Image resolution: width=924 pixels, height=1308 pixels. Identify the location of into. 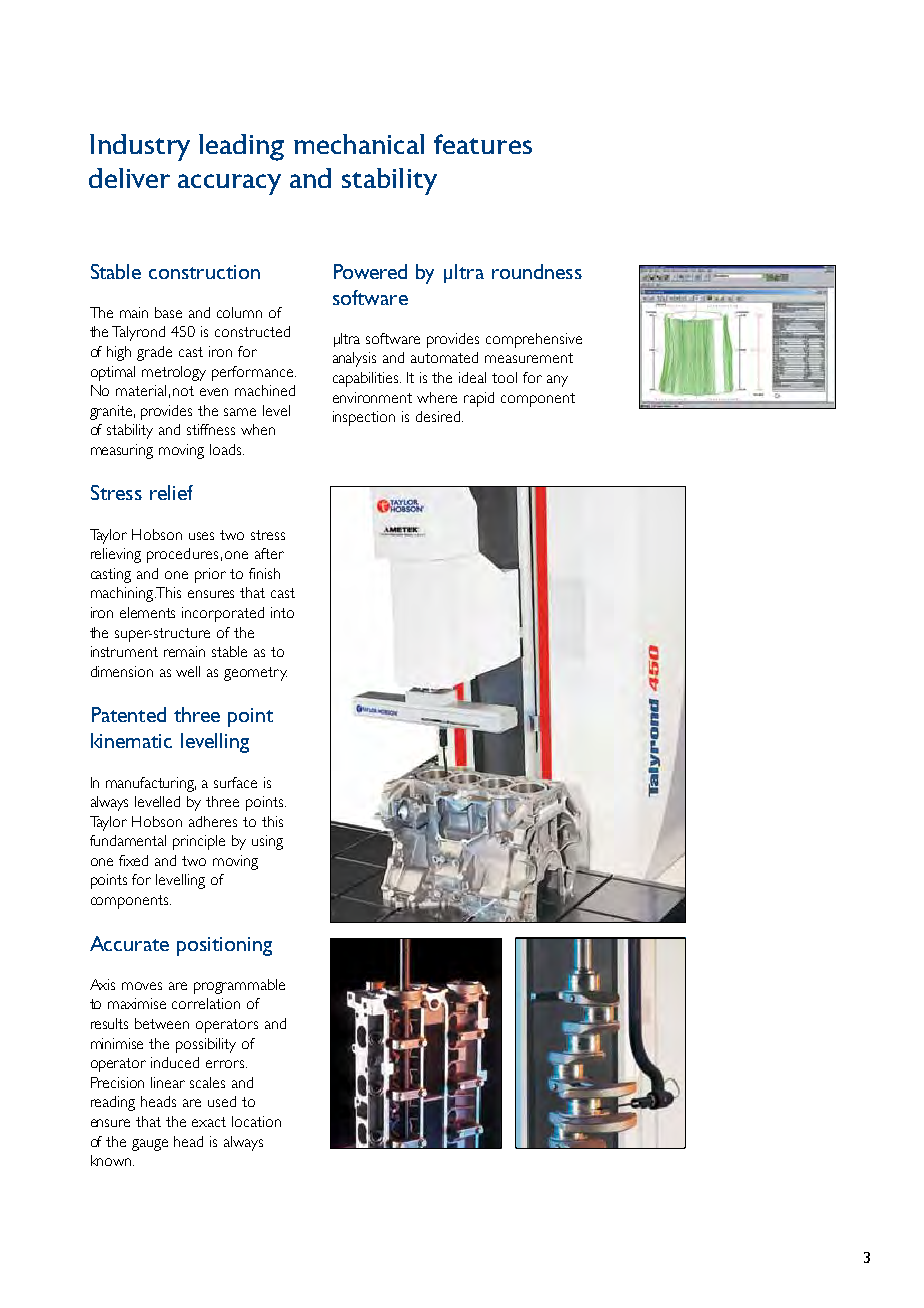
(282, 612).
